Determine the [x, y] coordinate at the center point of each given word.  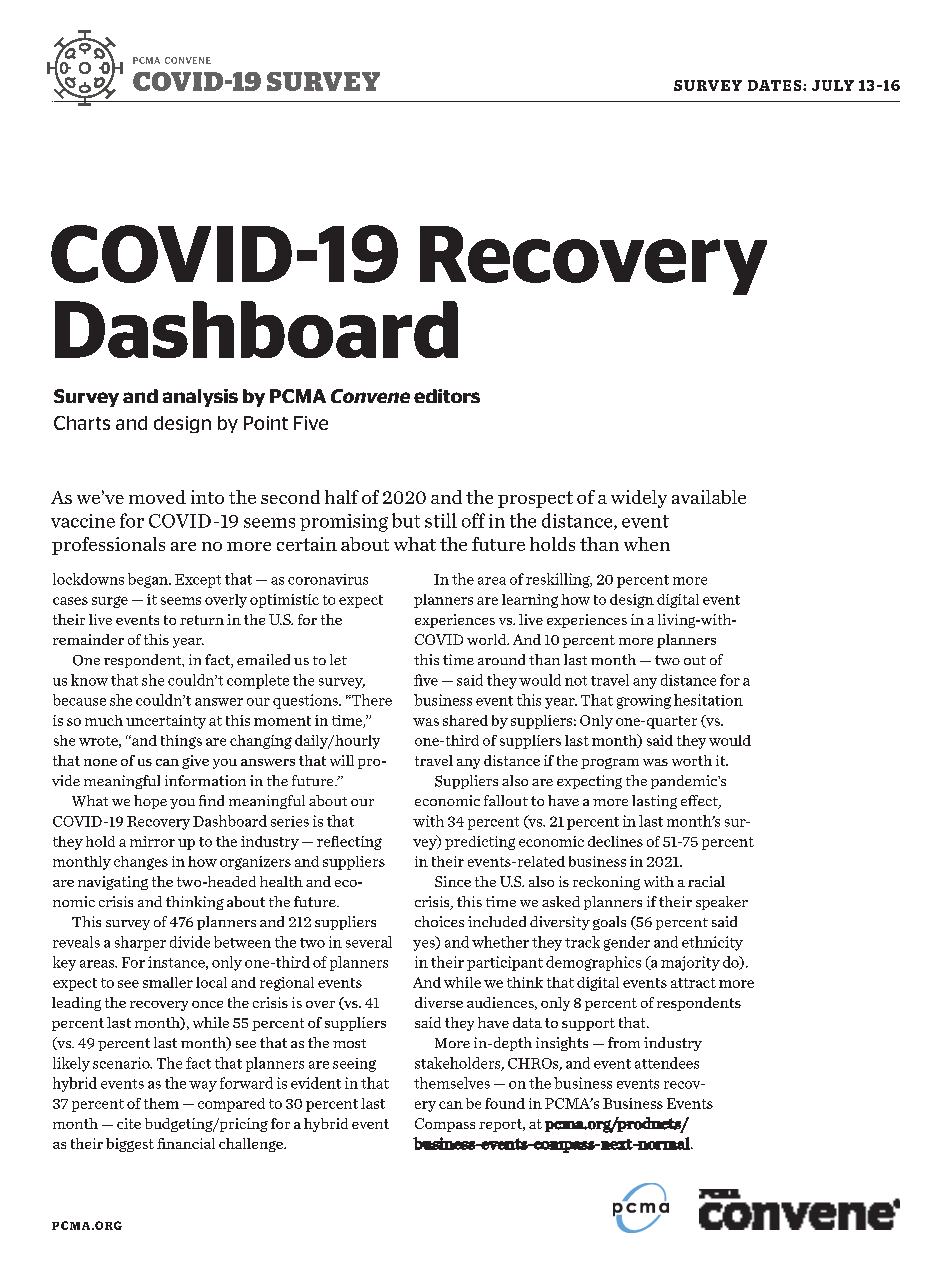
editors [447, 396]
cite [129, 1123]
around [501, 659]
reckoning [606, 883]
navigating [113, 883]
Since [453, 881]
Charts [82, 423]
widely [639, 499]
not [576, 681]
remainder [88, 639]
